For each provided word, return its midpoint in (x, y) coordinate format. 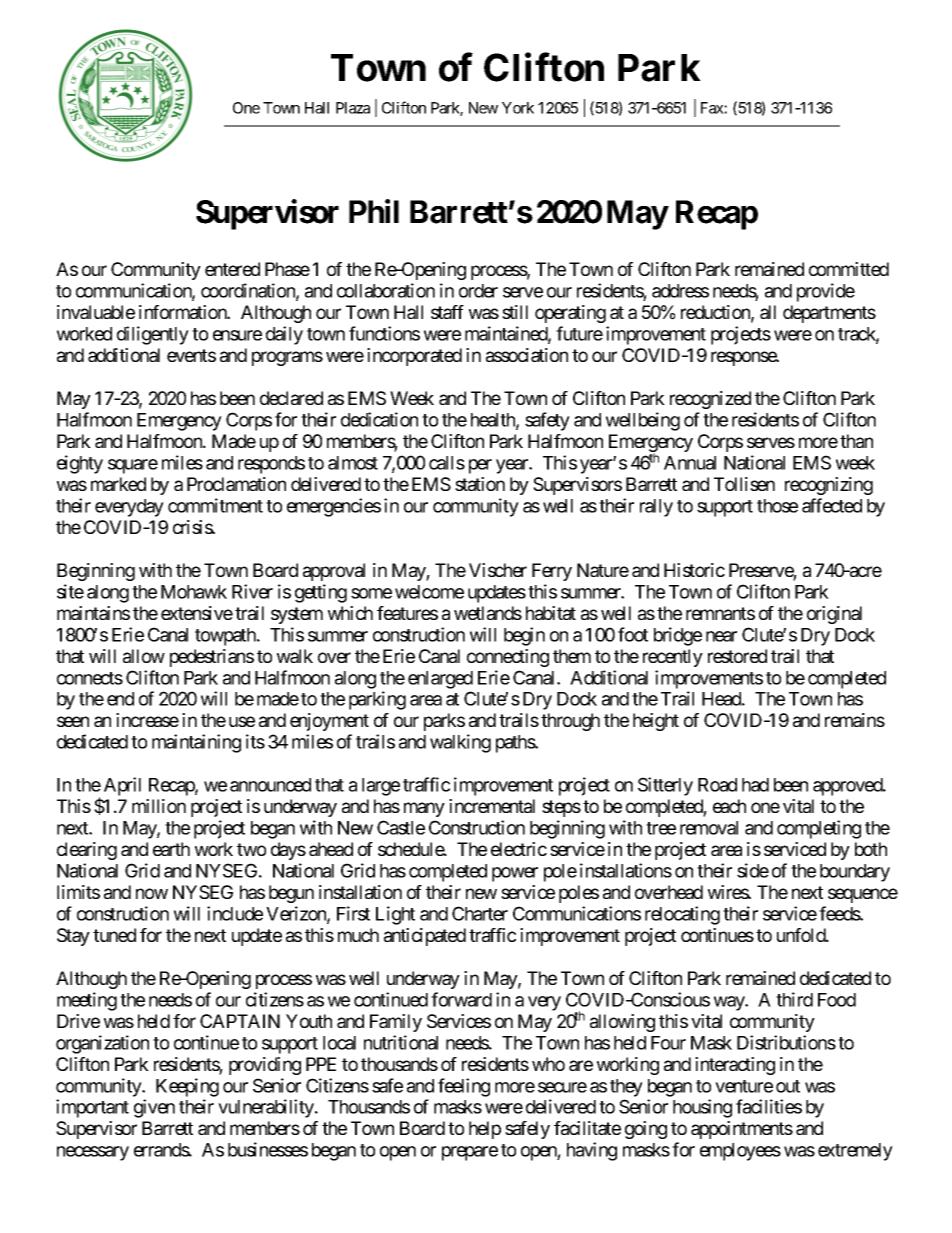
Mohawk (194, 592)
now (152, 893)
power (515, 874)
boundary (855, 873)
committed (849, 269)
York (518, 108)
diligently (153, 335)
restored (737, 656)
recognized (710, 400)
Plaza (353, 108)
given (154, 1108)
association (527, 355)
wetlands (488, 613)
